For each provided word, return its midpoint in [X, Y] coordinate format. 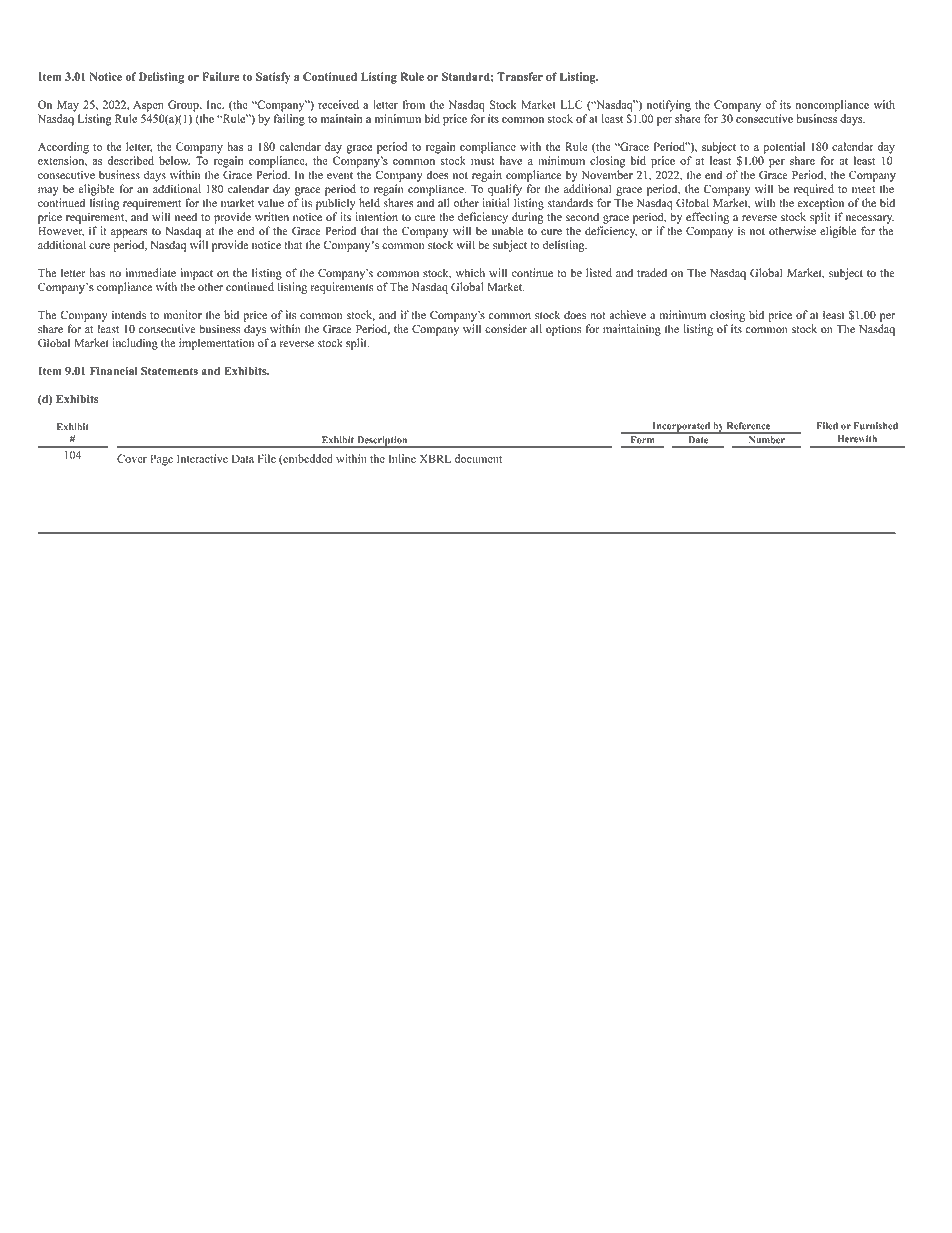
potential [784, 148]
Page [161, 460]
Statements [169, 371]
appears [129, 233]
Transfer [520, 76]
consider [506, 329]
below [174, 160]
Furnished [876, 426]
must [482, 161]
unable [508, 231]
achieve [627, 315]
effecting [707, 218]
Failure [220, 76]
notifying [669, 106]
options [563, 330]
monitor [183, 315]
